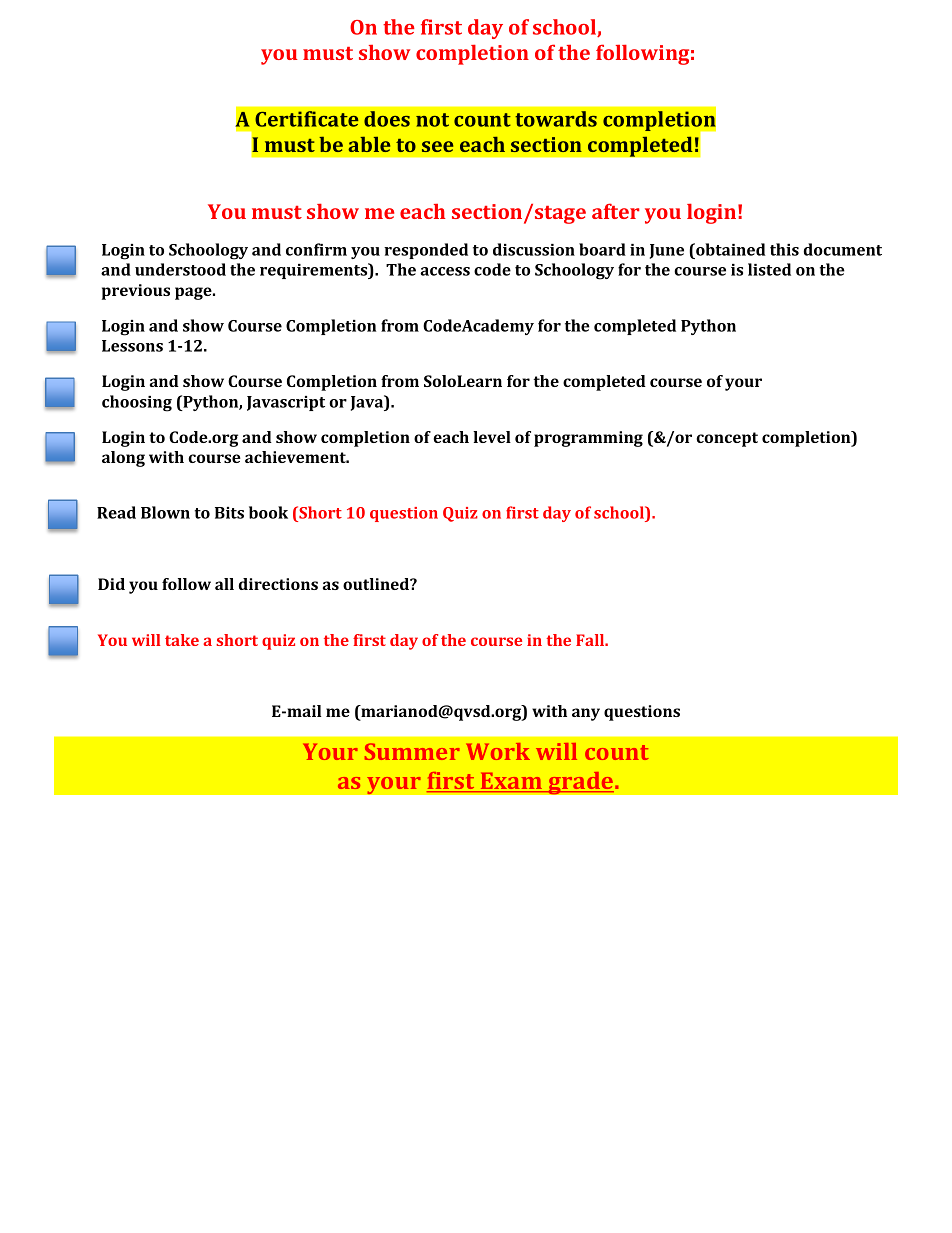 This screenshot has height=1233, width=952. I want to click on listed, so click(769, 269).
